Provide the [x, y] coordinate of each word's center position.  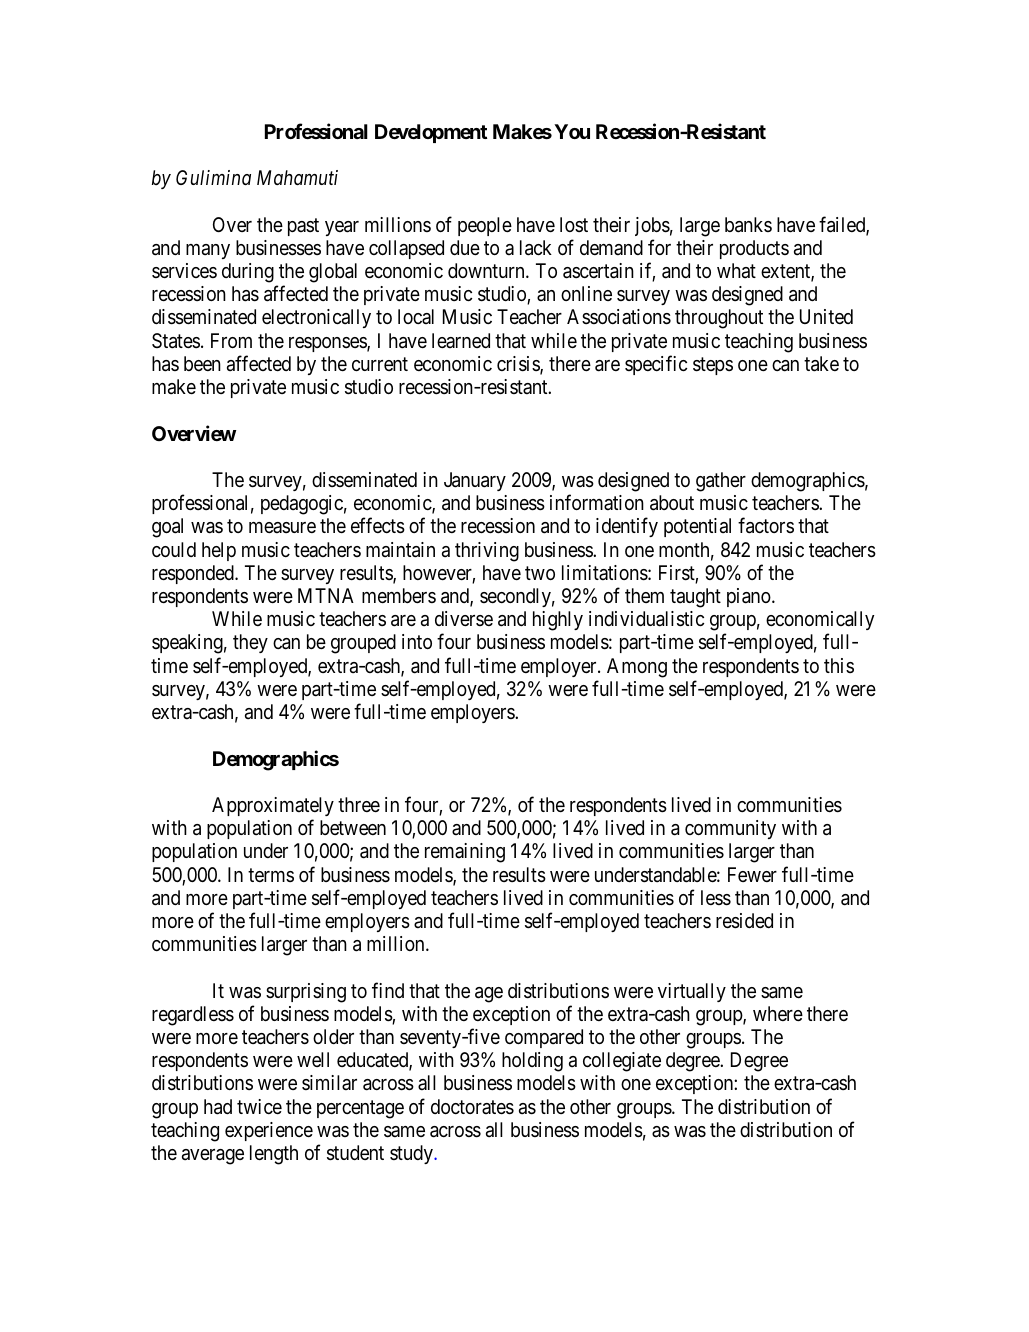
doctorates [472, 1107]
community [730, 829]
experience [269, 1131]
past [303, 227]
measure [282, 527]
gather [721, 482]
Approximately [273, 806]
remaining [465, 853]
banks [748, 225]
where [778, 1013]
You [572, 131]
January [475, 481]
